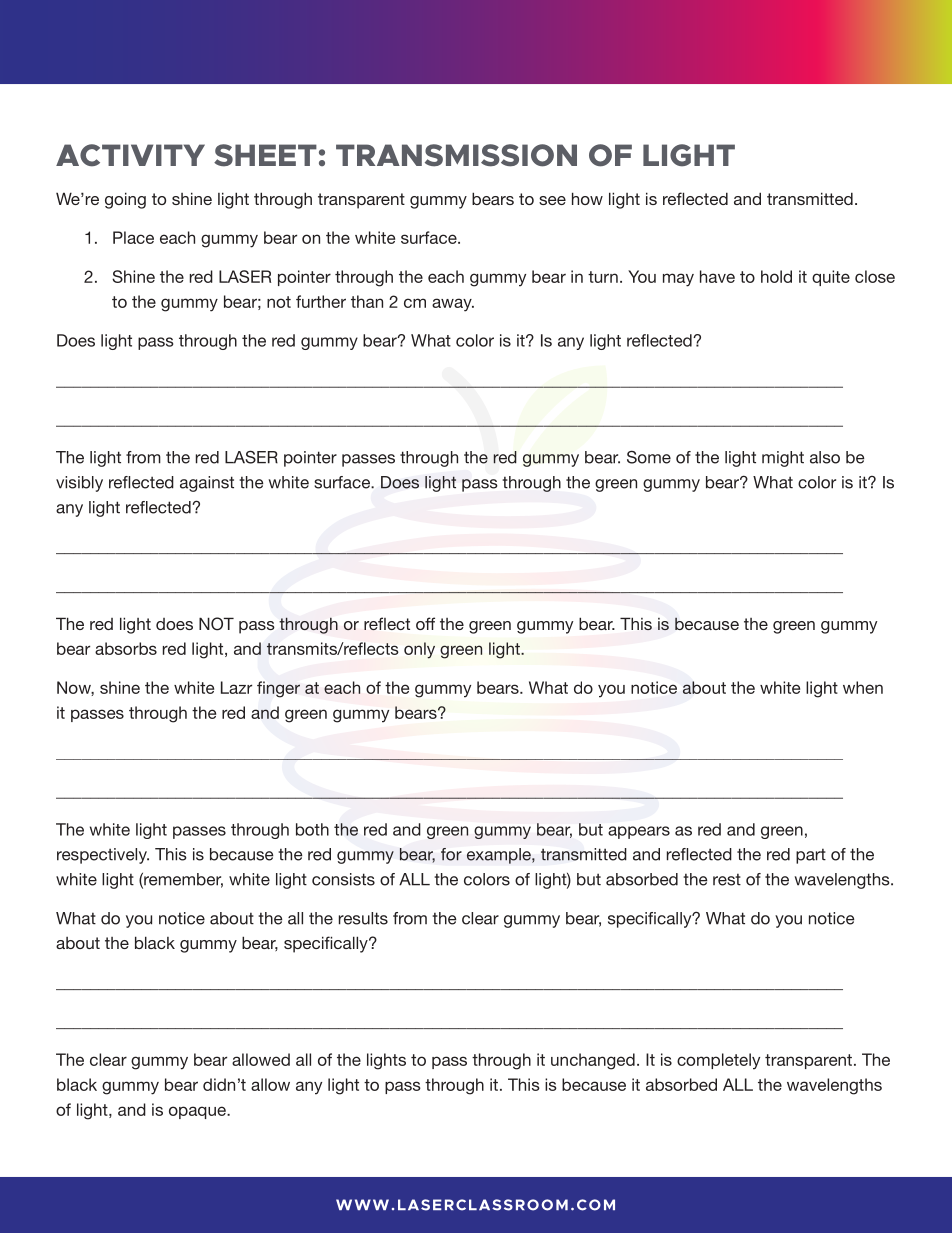  What do you see at coordinates (451, 854) in the screenshot?
I see `for` at bounding box center [451, 854].
